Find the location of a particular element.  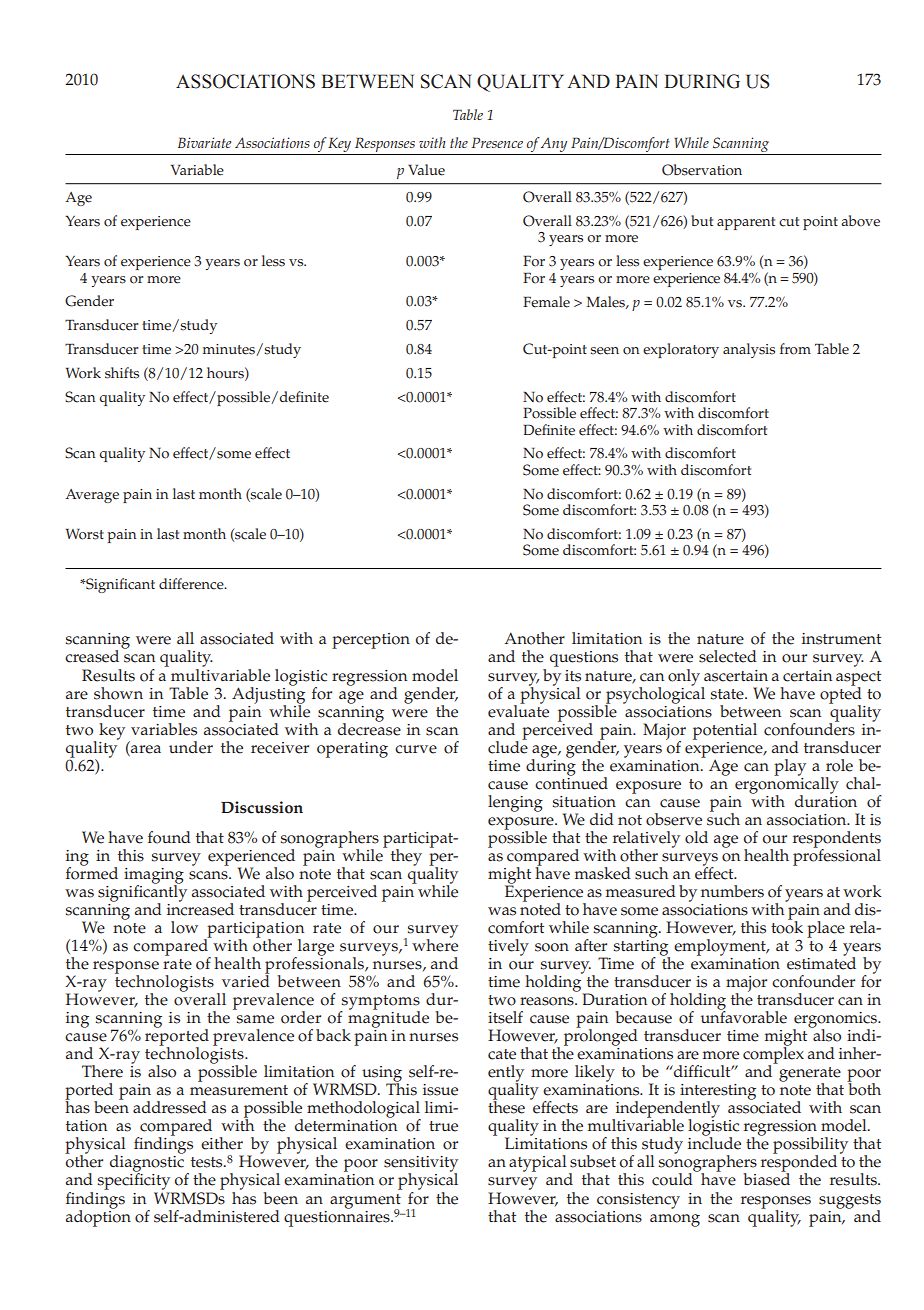

Value is located at coordinates (426, 170).
